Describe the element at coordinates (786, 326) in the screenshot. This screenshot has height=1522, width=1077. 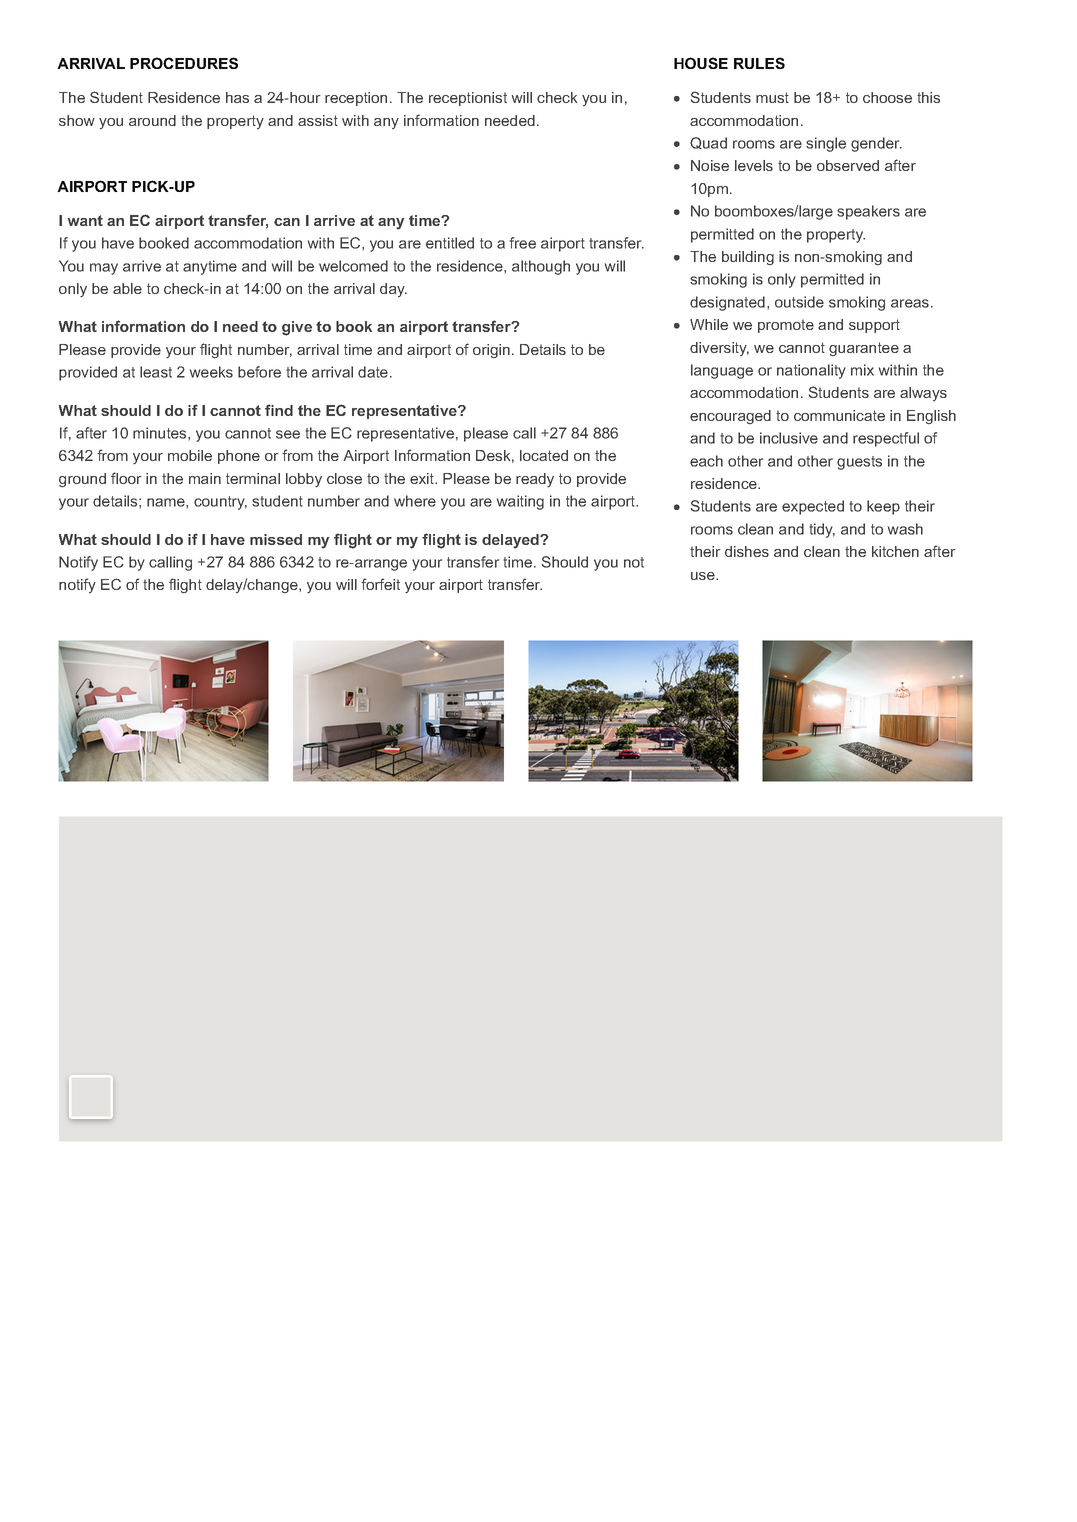
I see `promote` at that location.
